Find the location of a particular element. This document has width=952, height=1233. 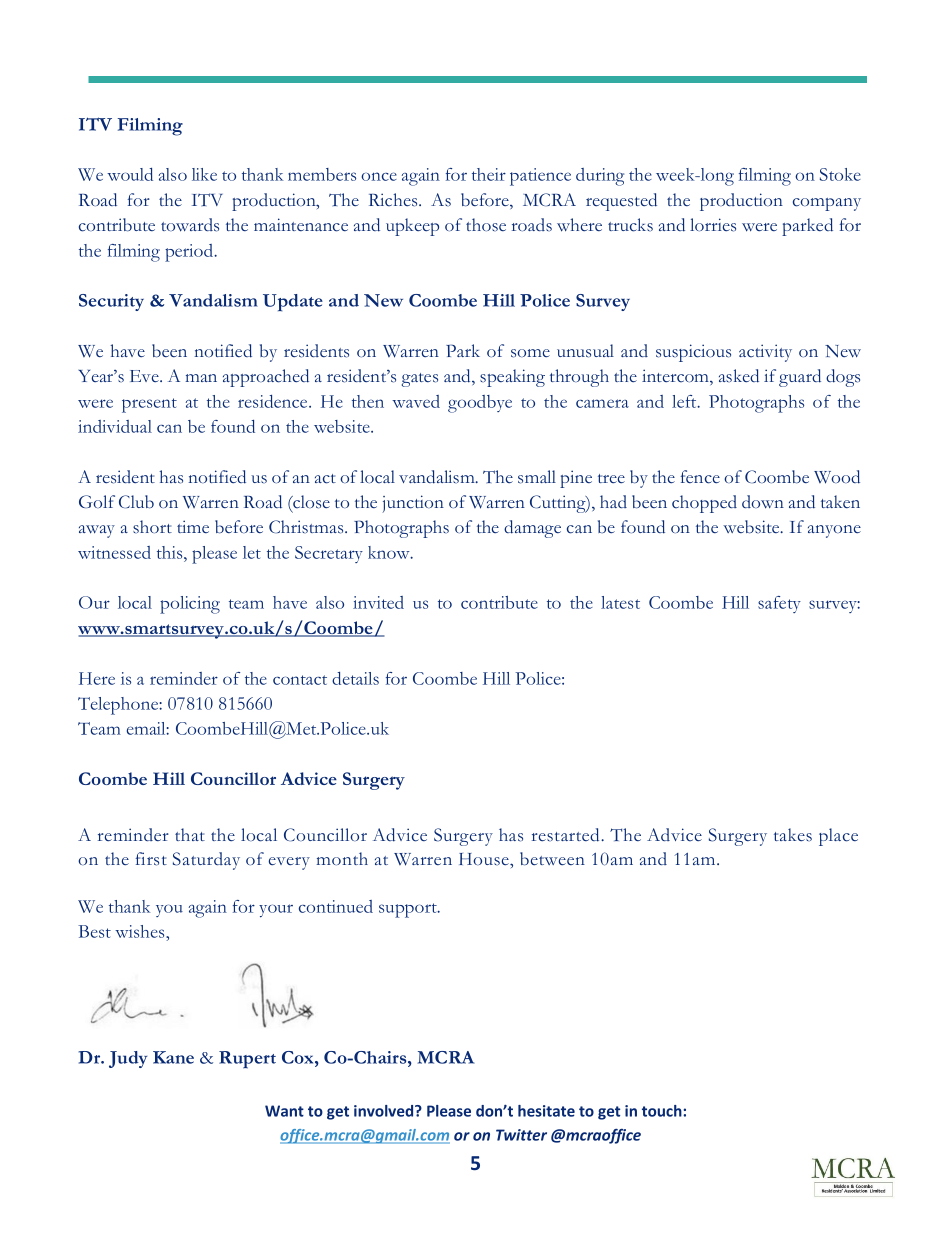

goodbye is located at coordinates (480, 404).
